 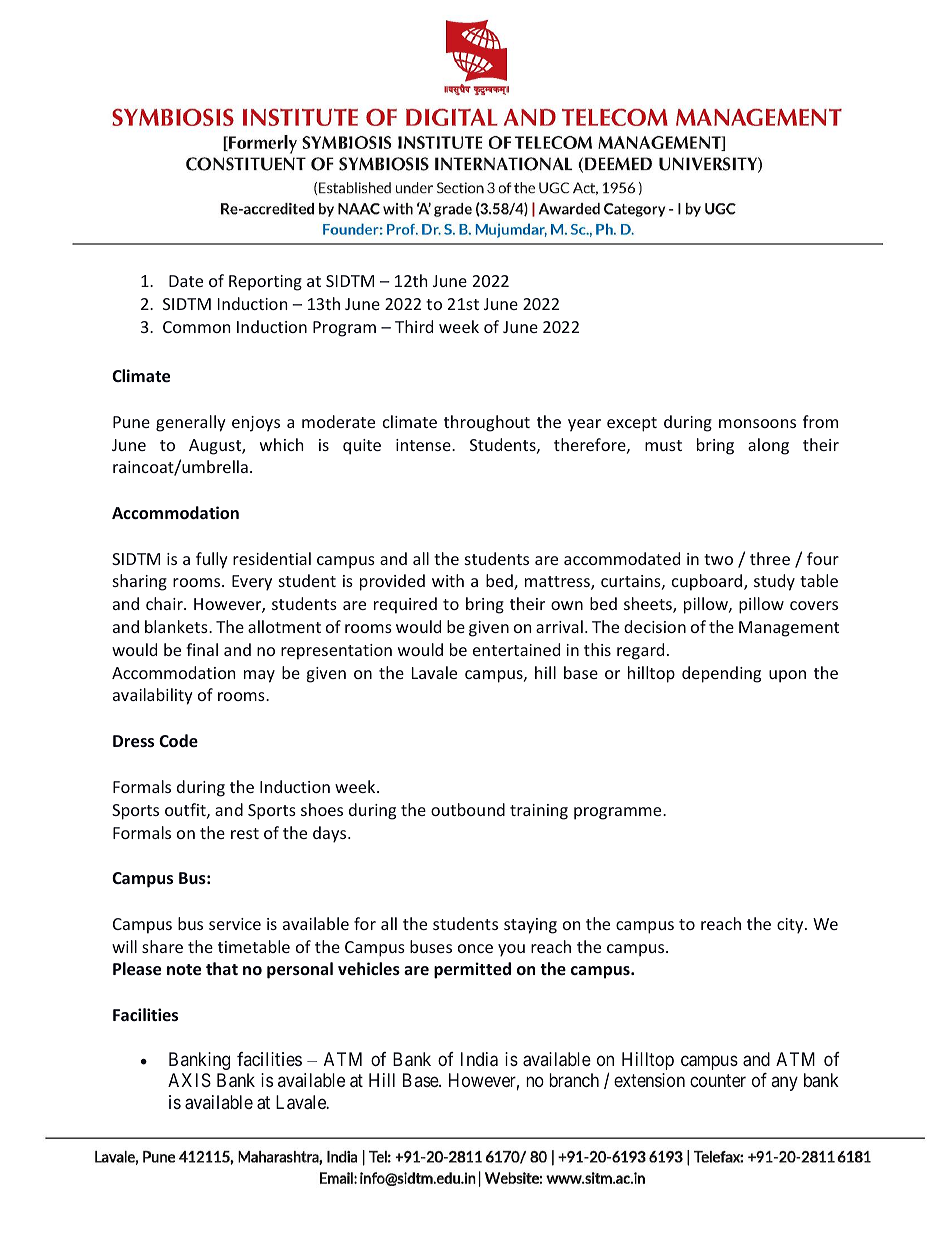 What do you see at coordinates (448, 580) in the image?
I see `with` at bounding box center [448, 580].
